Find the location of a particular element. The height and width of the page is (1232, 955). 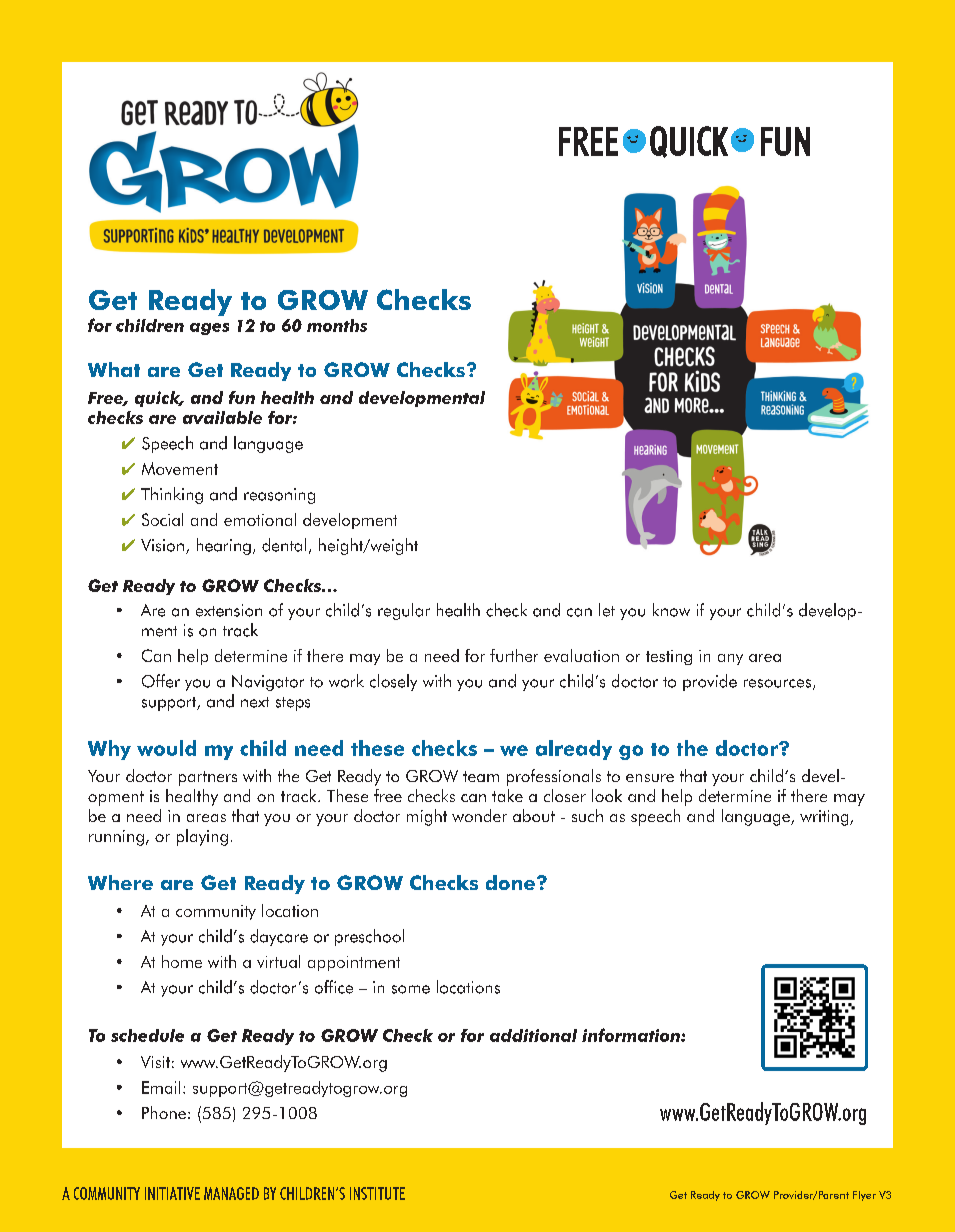

information is located at coordinates (632, 1035).
